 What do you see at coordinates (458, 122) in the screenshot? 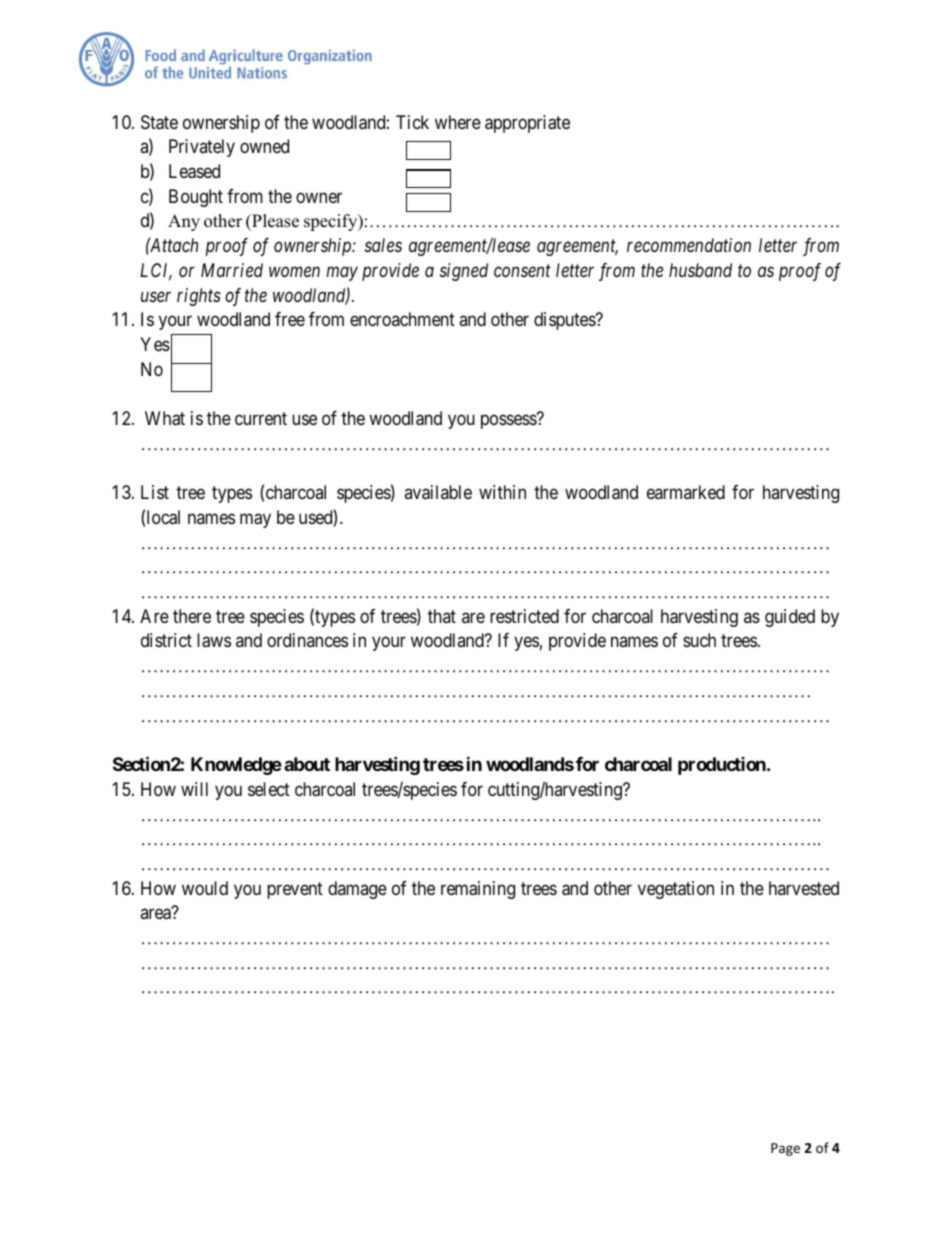
I see `where` at bounding box center [458, 122].
